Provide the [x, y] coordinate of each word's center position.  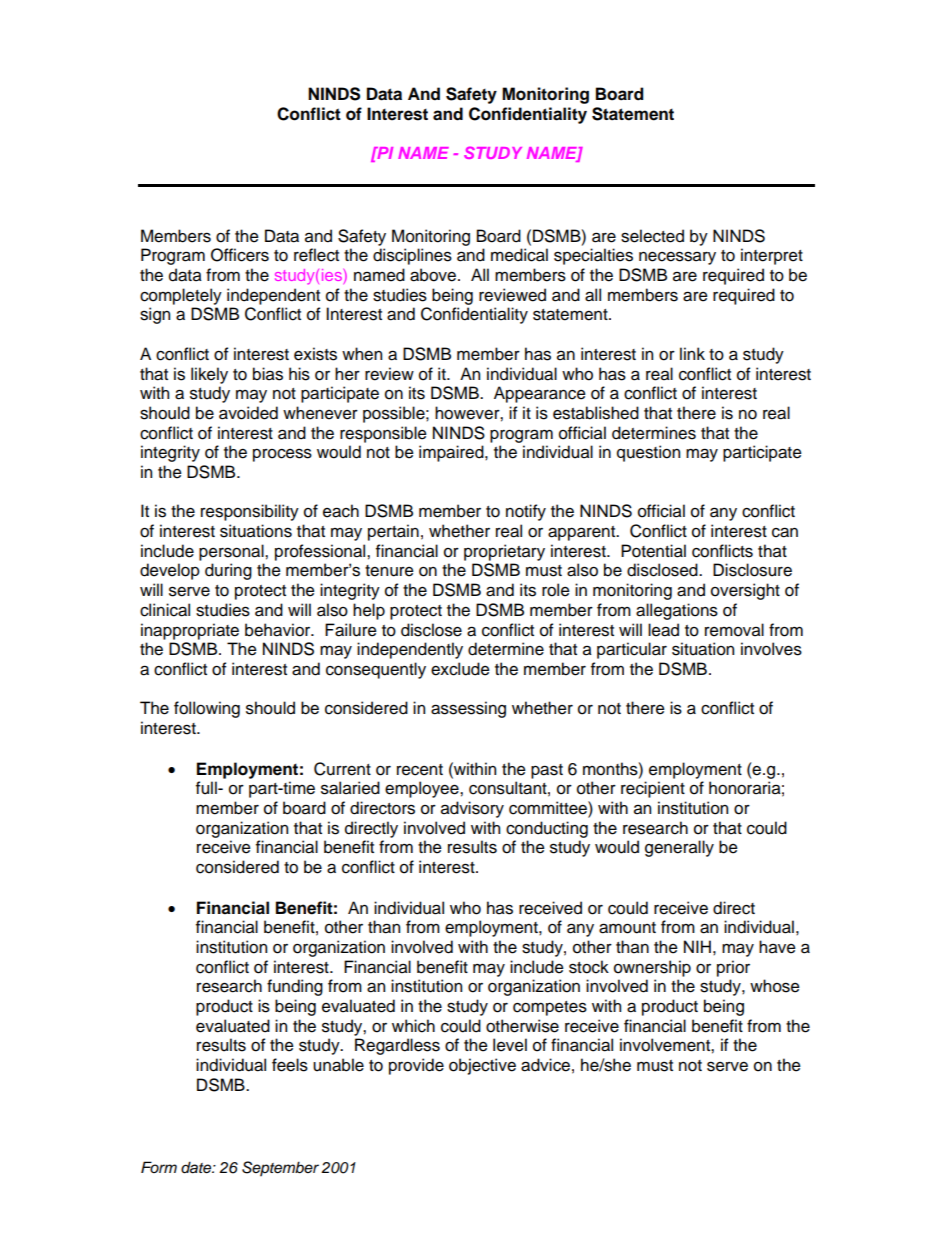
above [433, 275]
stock [589, 967]
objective [482, 1066]
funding [295, 987]
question [648, 453]
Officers [240, 255]
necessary [677, 258]
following [207, 709]
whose [775, 986]
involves [771, 649]
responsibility [250, 512]
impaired [452, 453]
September [280, 1169]
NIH [697, 946]
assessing [468, 709]
